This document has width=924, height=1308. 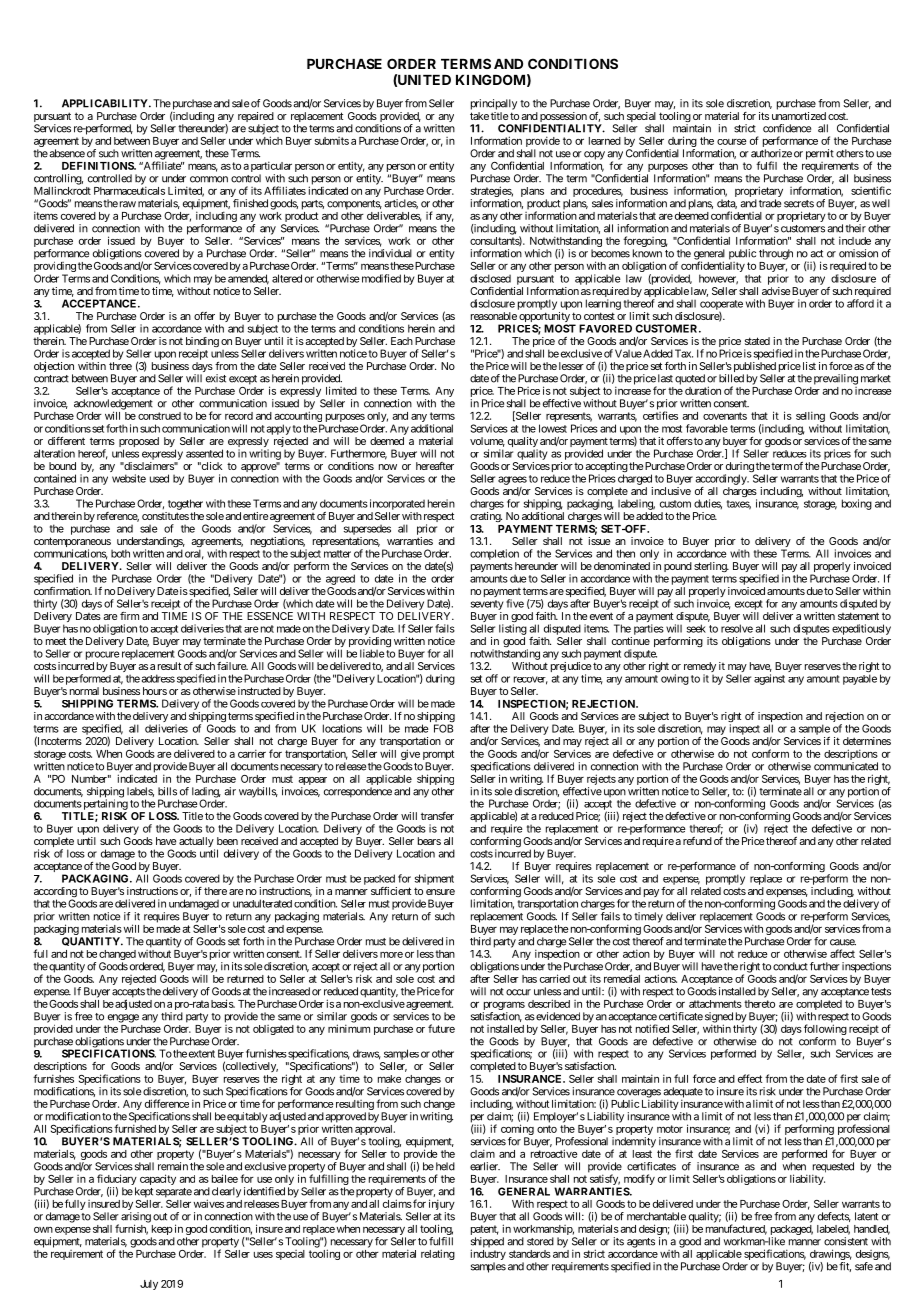 I want to click on actually, so click(x=197, y=843).
